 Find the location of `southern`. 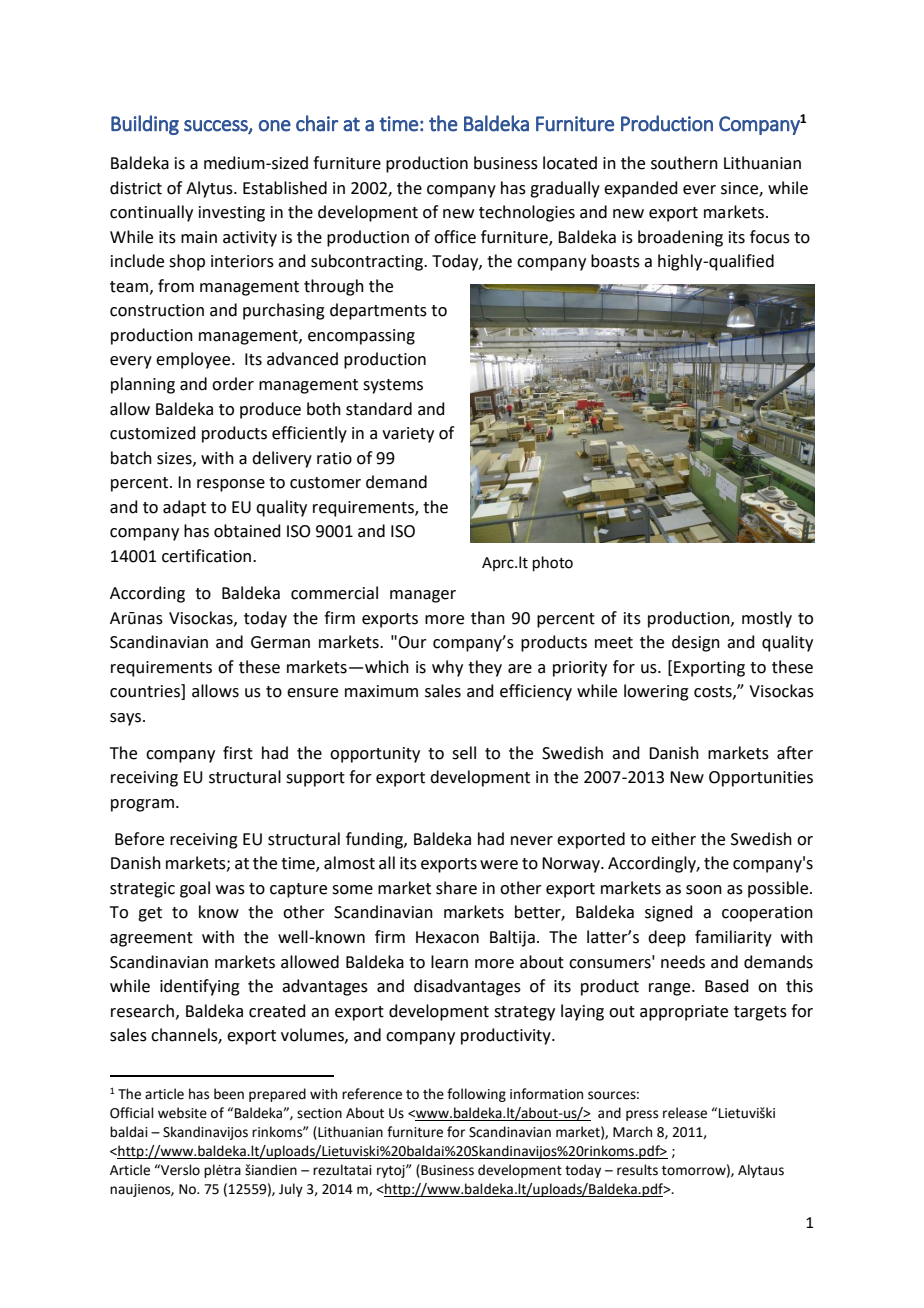

southern is located at coordinates (684, 163).
